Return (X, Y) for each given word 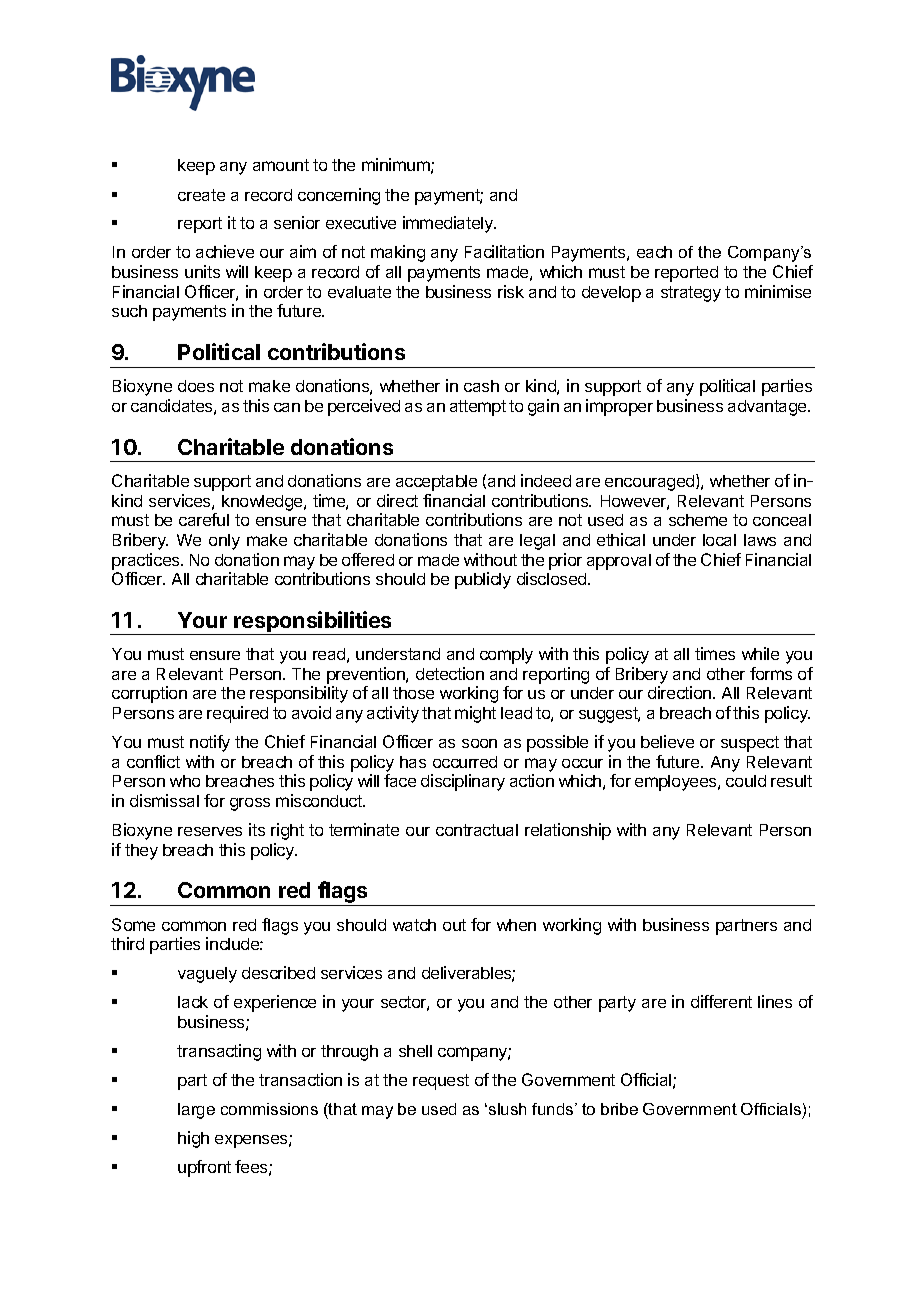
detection (450, 673)
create (201, 195)
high (193, 1139)
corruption (149, 694)
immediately (449, 224)
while (760, 653)
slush (507, 1109)
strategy (691, 294)
